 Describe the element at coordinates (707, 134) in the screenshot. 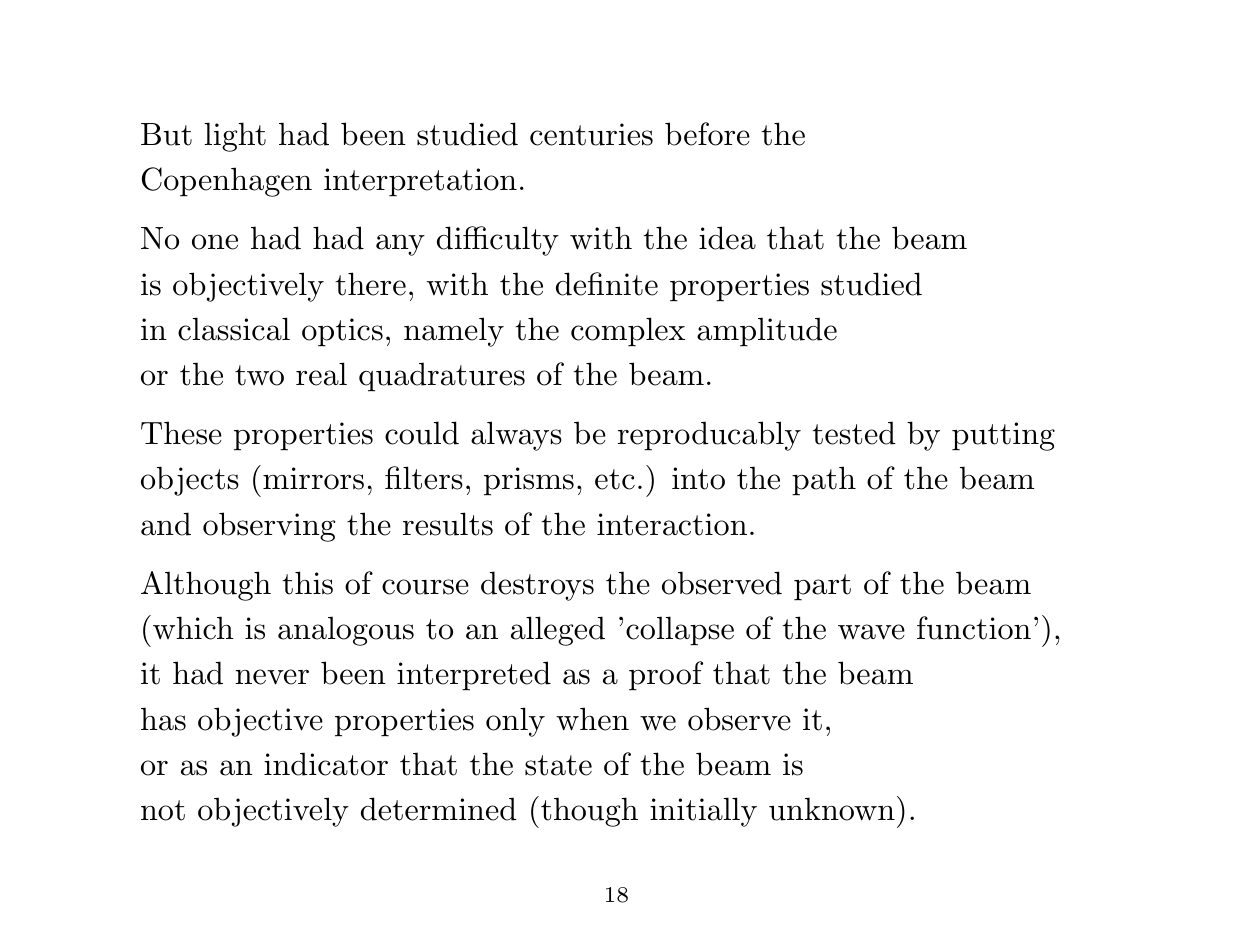

I see `before` at that location.
